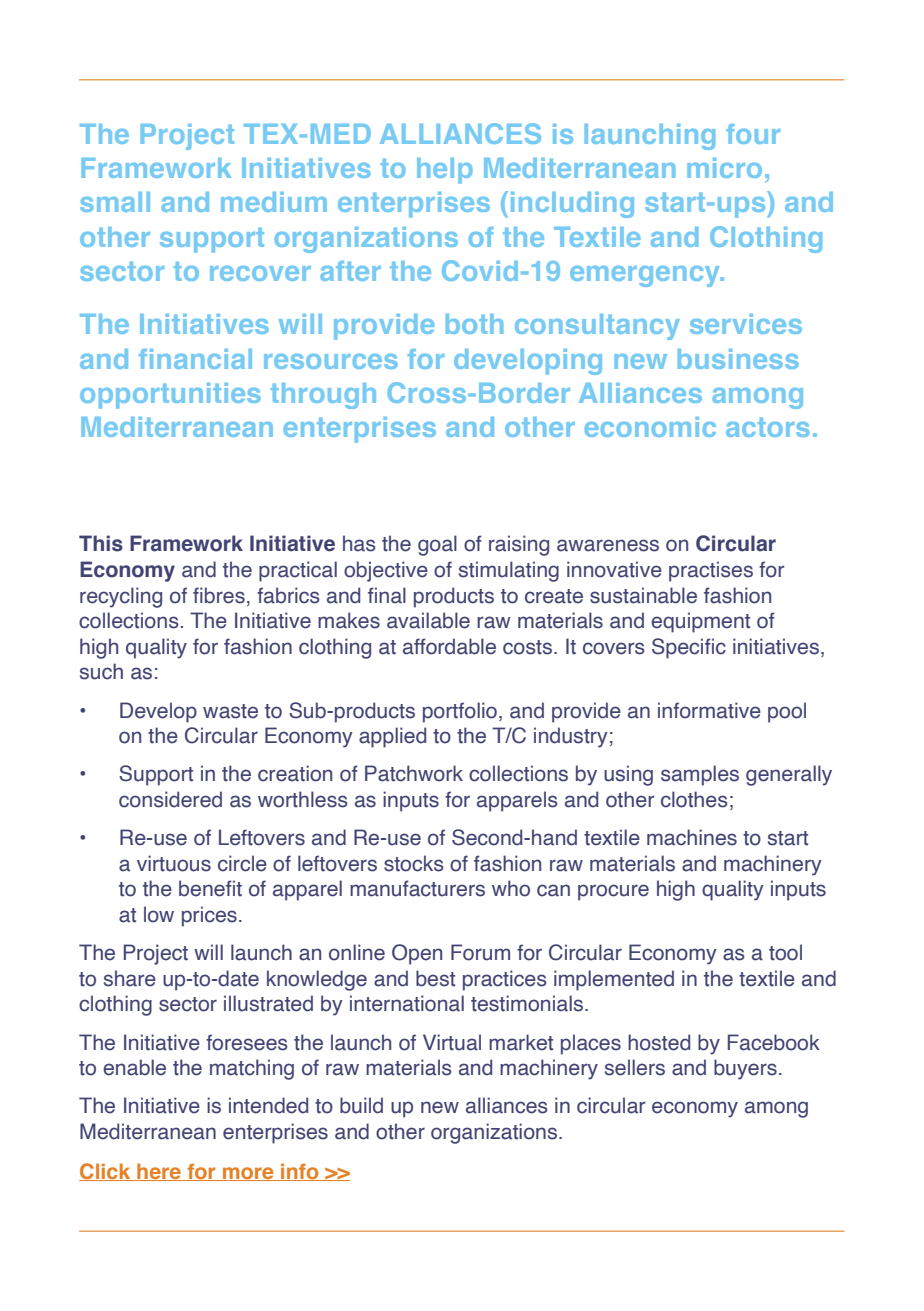 The image size is (924, 1311). Describe the element at coordinates (724, 168) in the image. I see `micro` at that location.
